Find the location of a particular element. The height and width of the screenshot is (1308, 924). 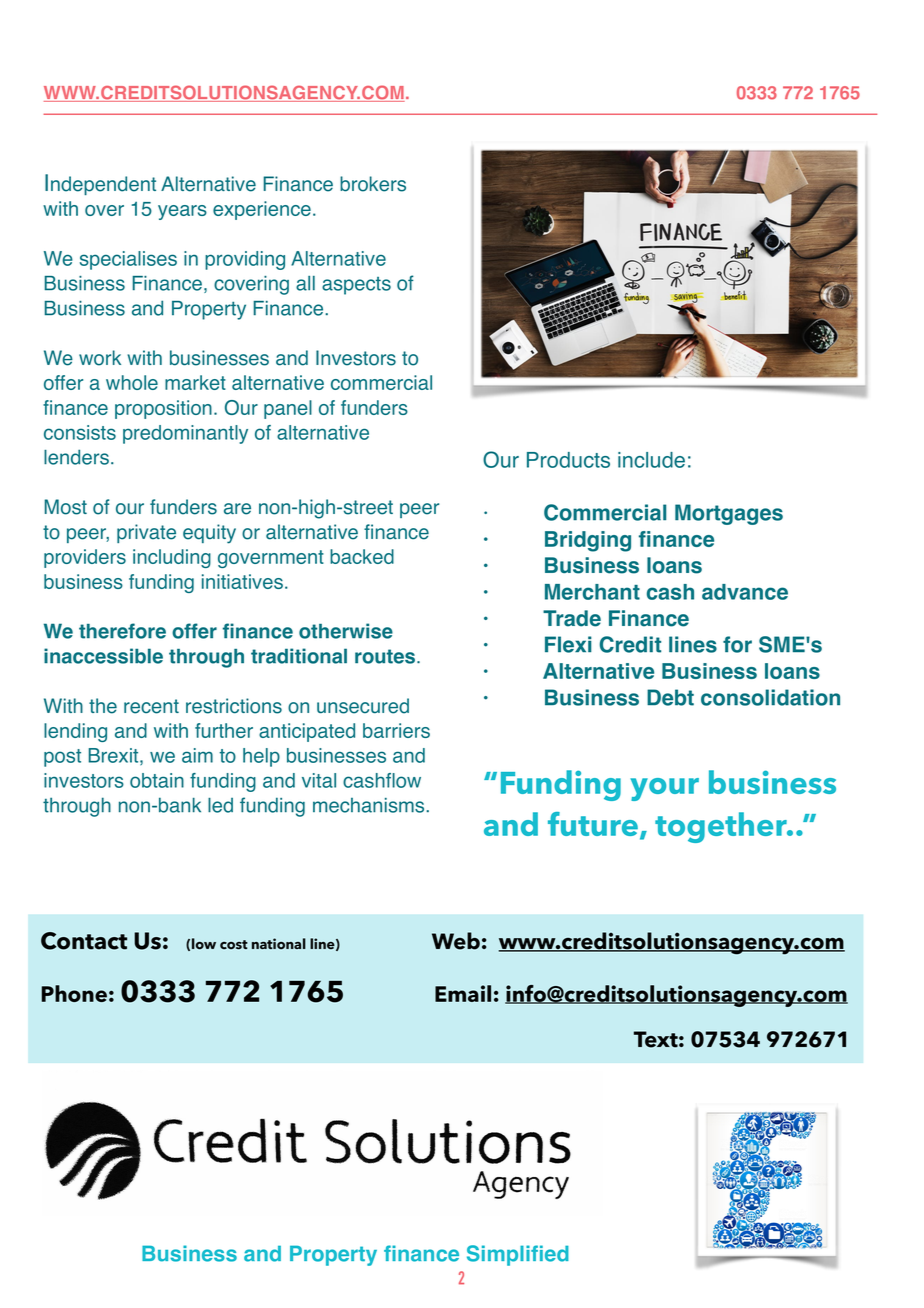

brokers is located at coordinates (373, 184).
